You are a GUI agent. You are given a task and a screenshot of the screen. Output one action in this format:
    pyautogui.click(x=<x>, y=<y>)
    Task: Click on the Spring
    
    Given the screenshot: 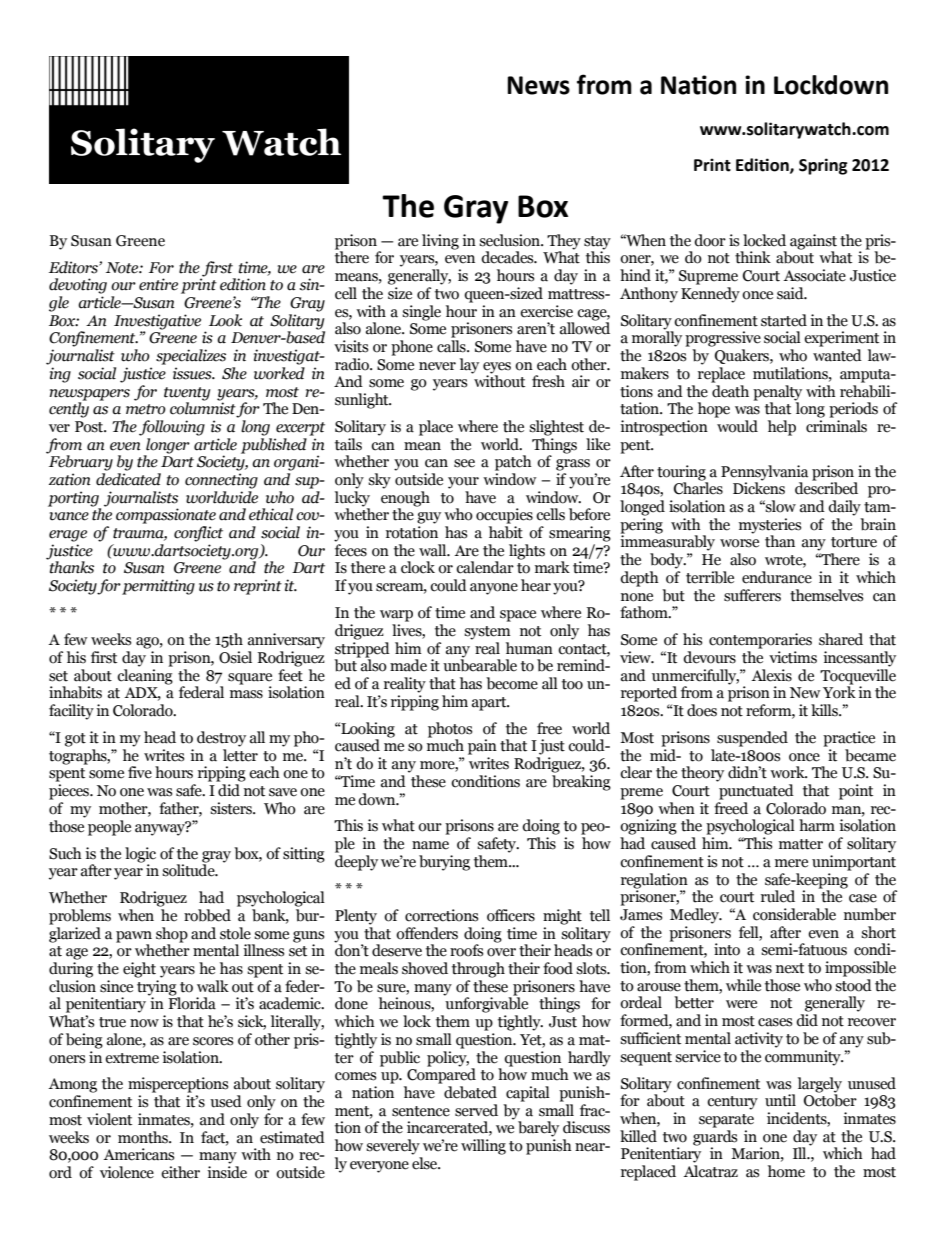 What is the action you would take?
    pyautogui.click(x=823, y=166)
